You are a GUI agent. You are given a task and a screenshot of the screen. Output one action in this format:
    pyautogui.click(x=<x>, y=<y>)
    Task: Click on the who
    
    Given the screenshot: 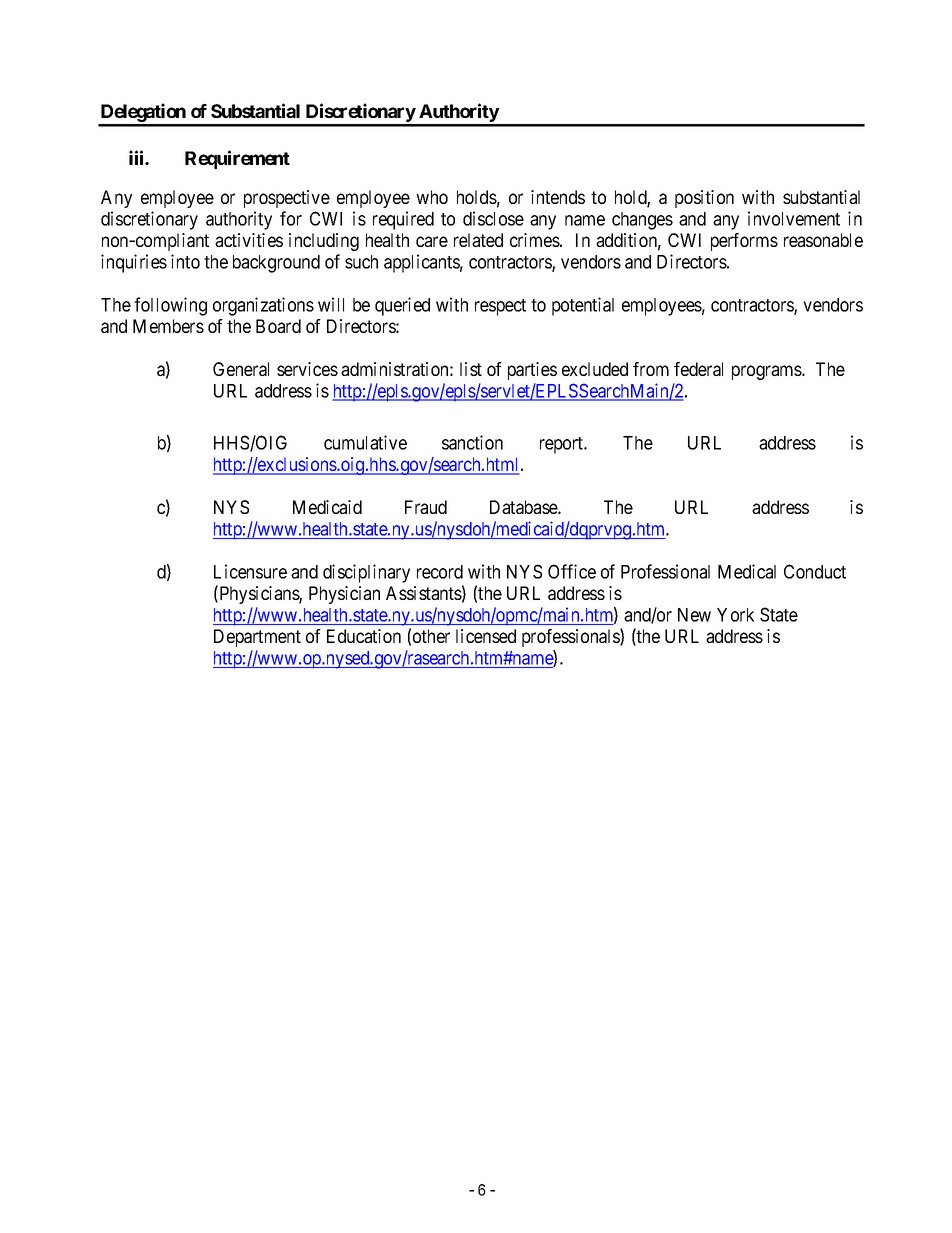 What is the action you would take?
    pyautogui.click(x=432, y=197)
